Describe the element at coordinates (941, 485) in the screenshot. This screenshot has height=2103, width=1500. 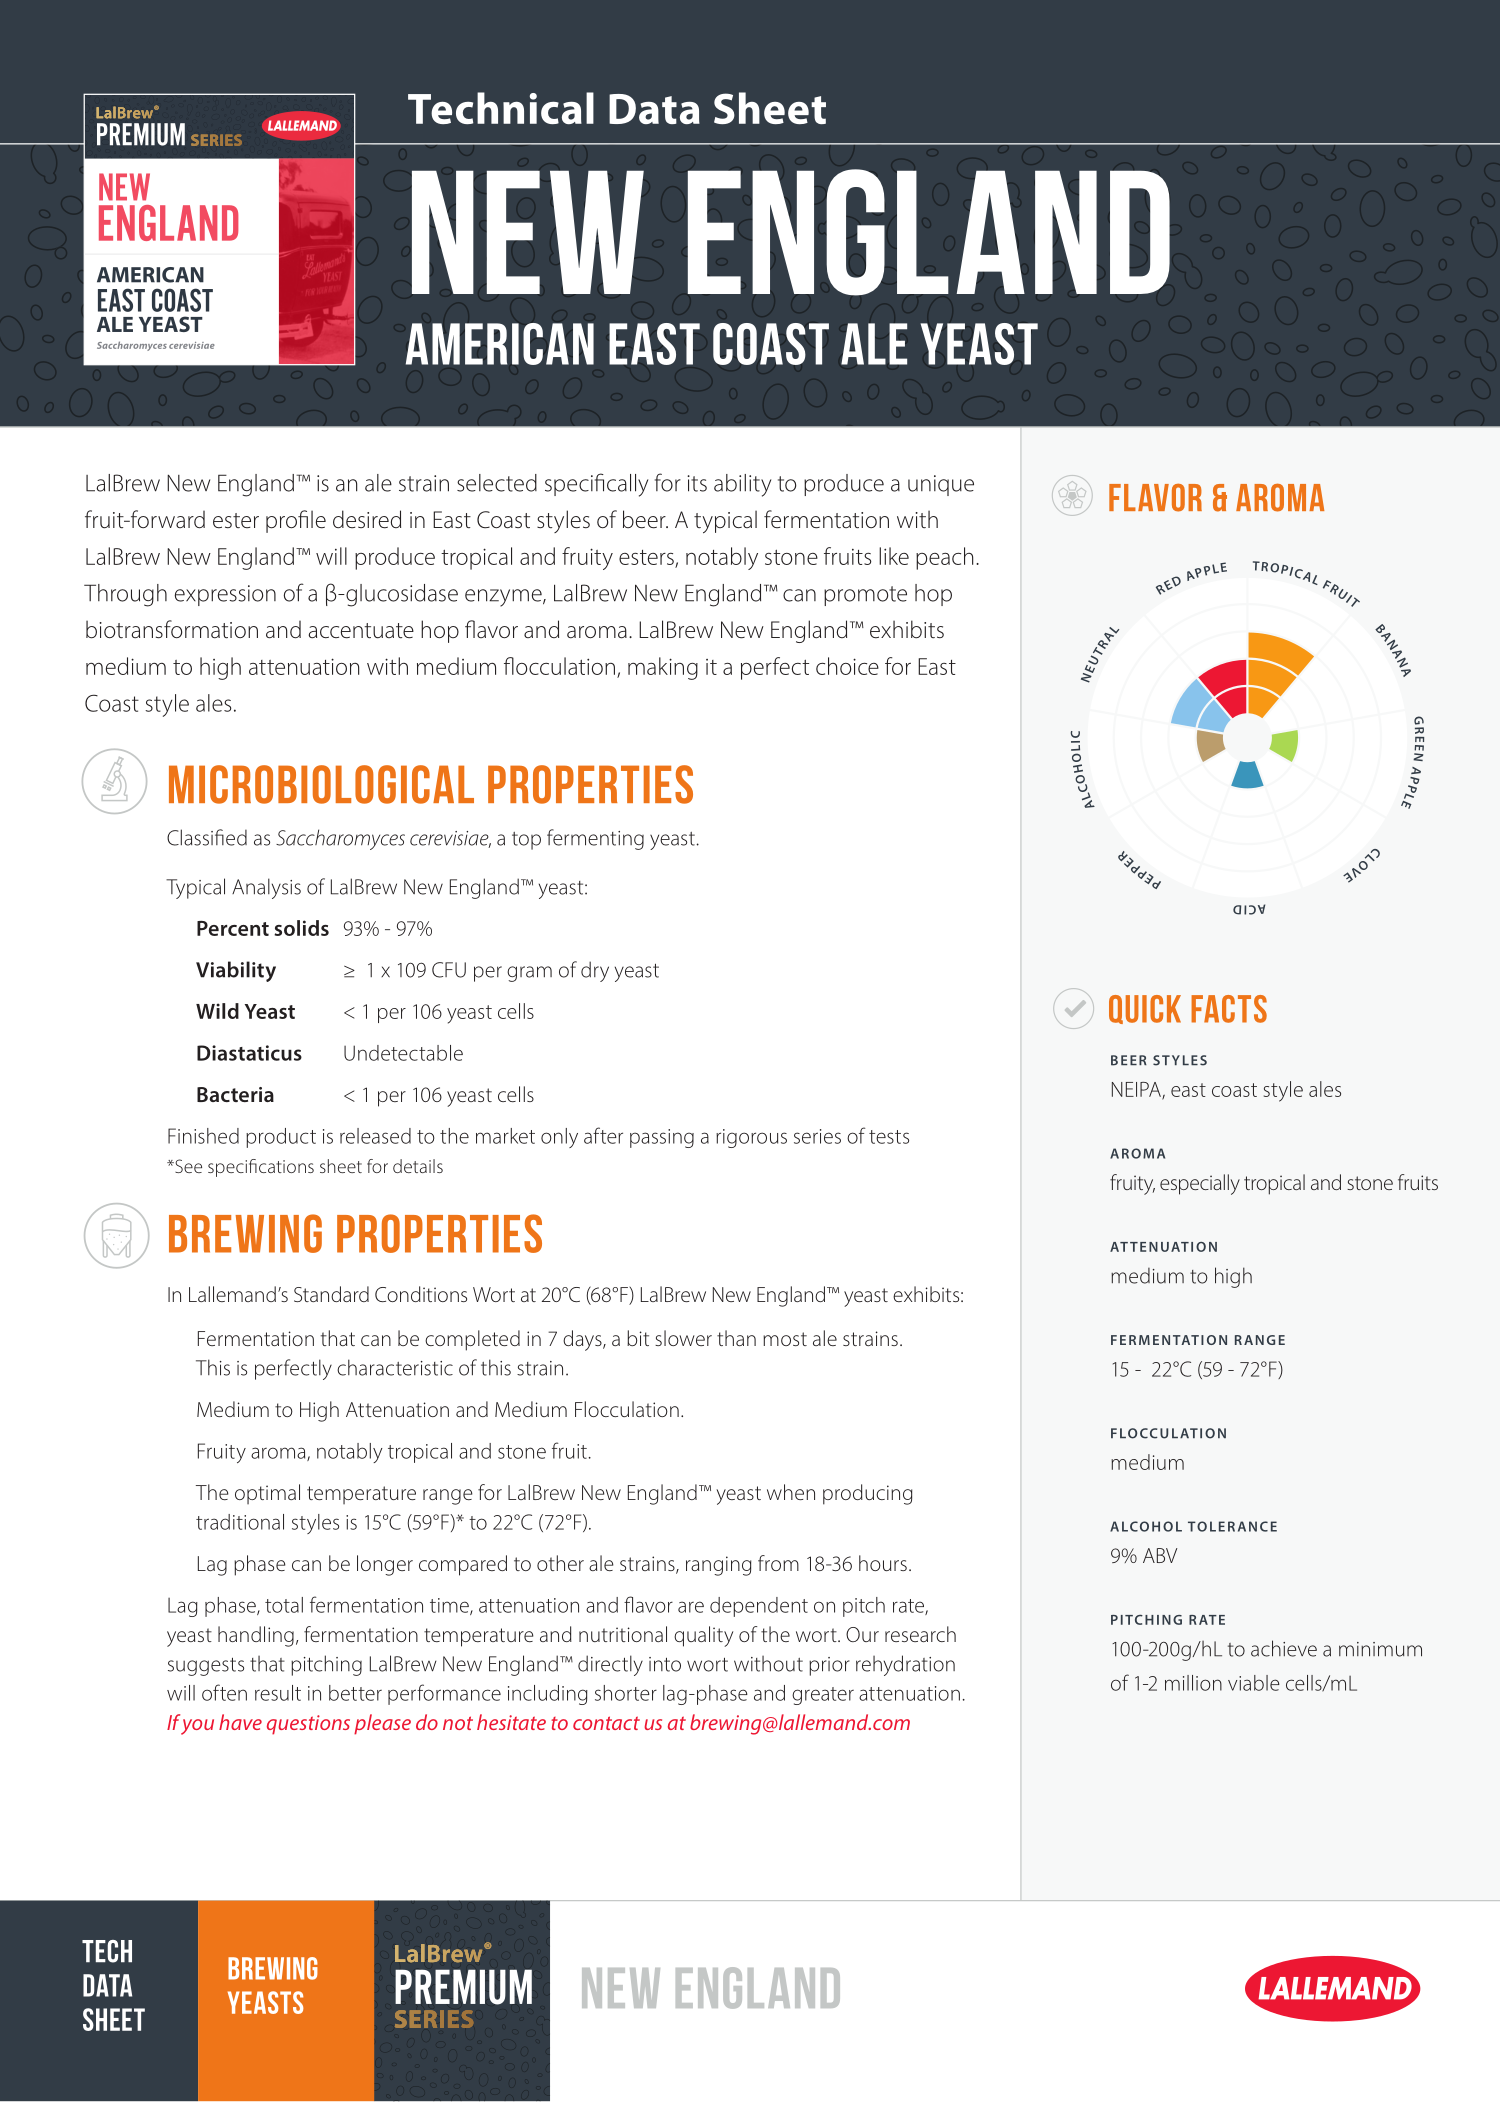
I see `unique` at that location.
